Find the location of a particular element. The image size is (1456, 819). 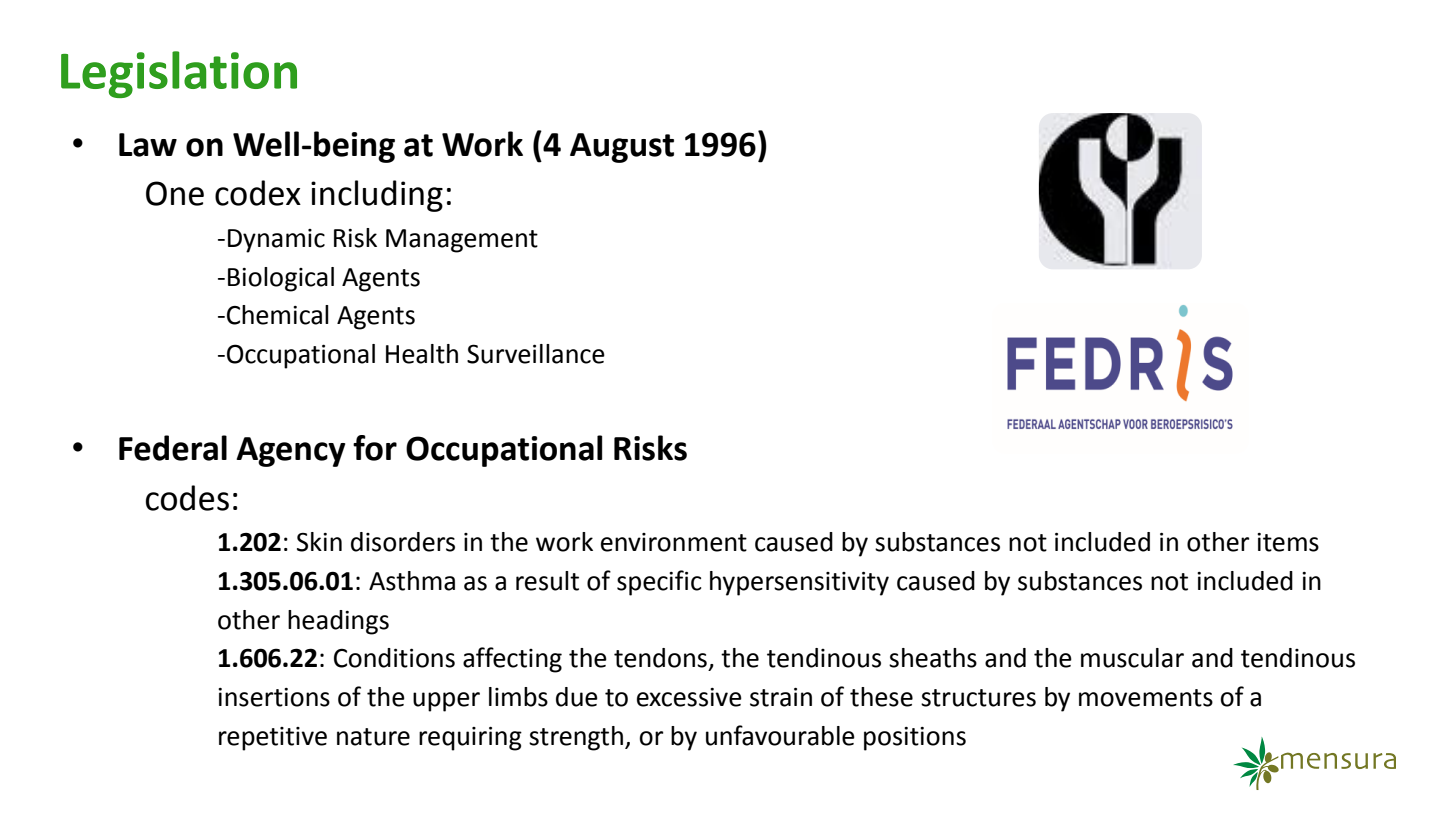

August is located at coordinates (622, 148).
